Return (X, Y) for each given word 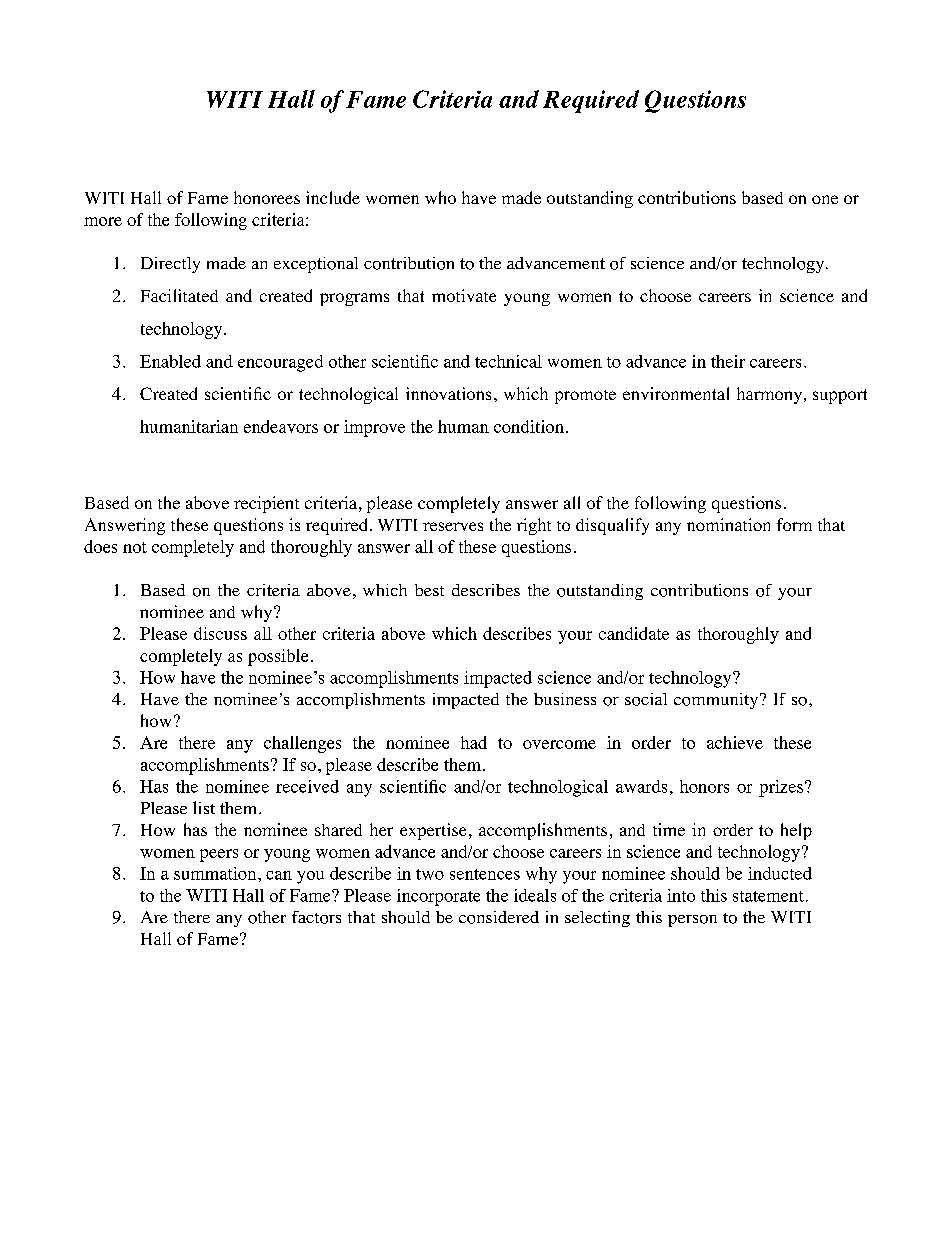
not (135, 547)
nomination (728, 524)
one (825, 199)
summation (216, 873)
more (103, 221)
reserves (453, 526)
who (440, 197)
